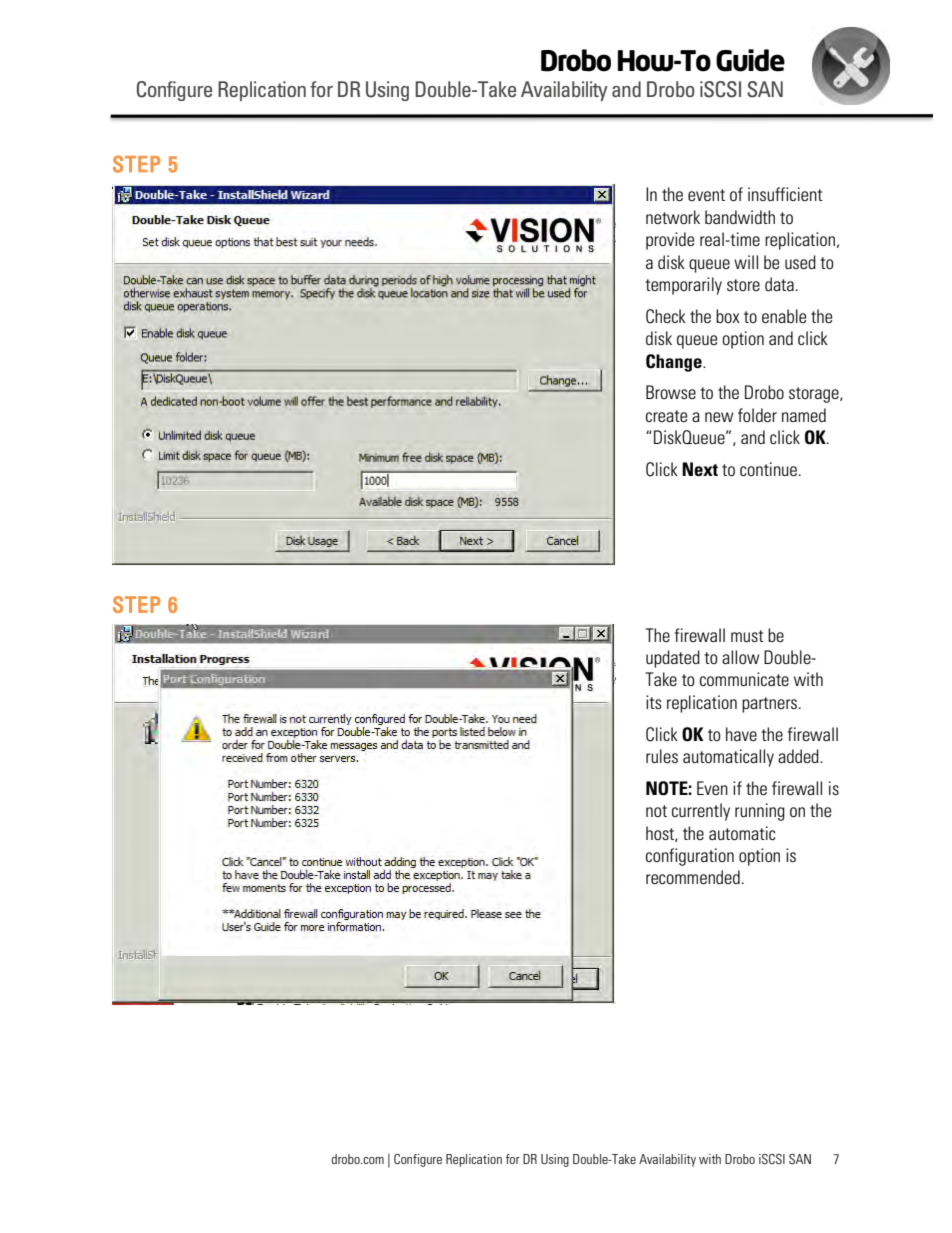  What do you see at coordinates (804, 415) in the screenshot?
I see `named` at bounding box center [804, 415].
